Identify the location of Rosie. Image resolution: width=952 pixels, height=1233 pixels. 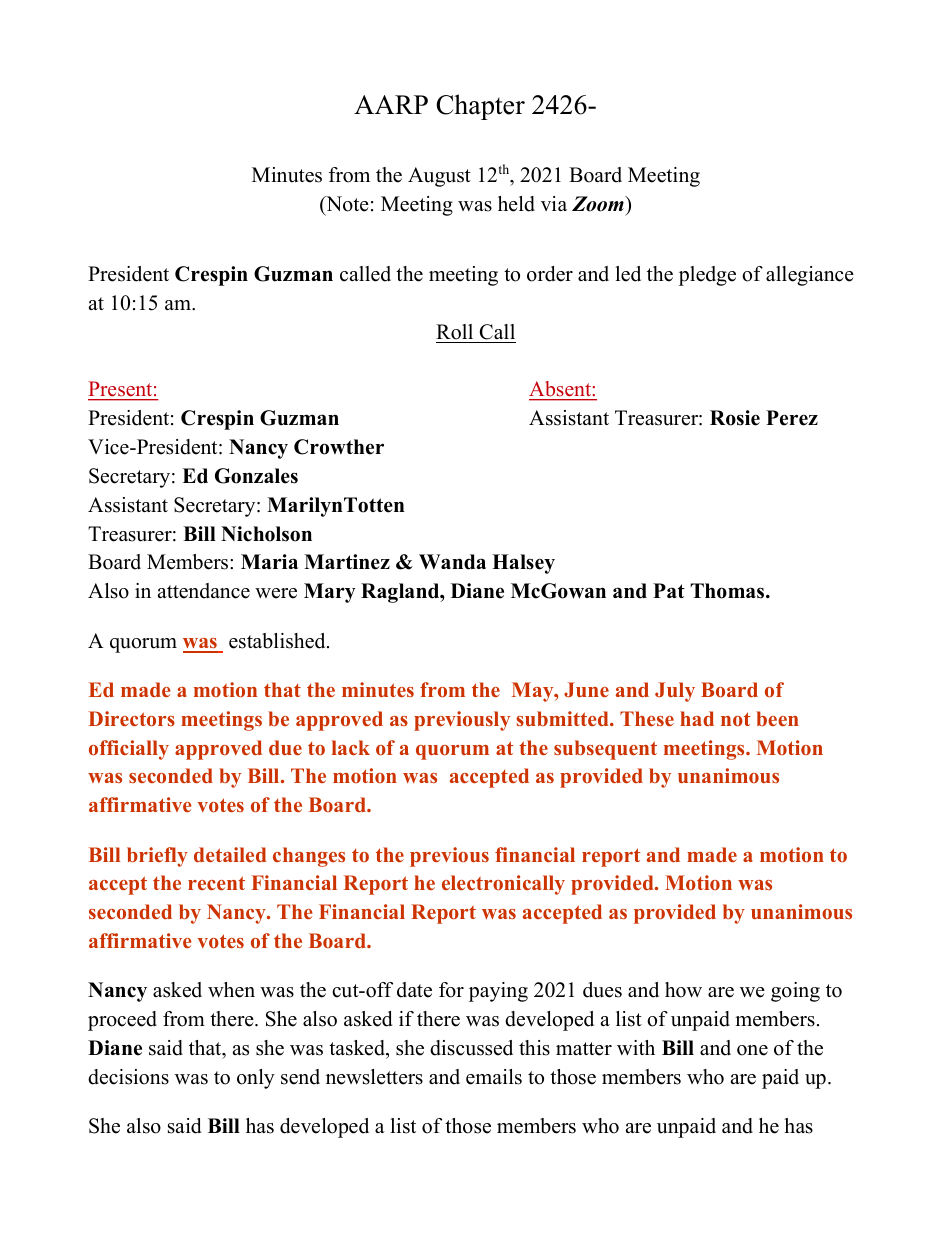
(735, 418).
